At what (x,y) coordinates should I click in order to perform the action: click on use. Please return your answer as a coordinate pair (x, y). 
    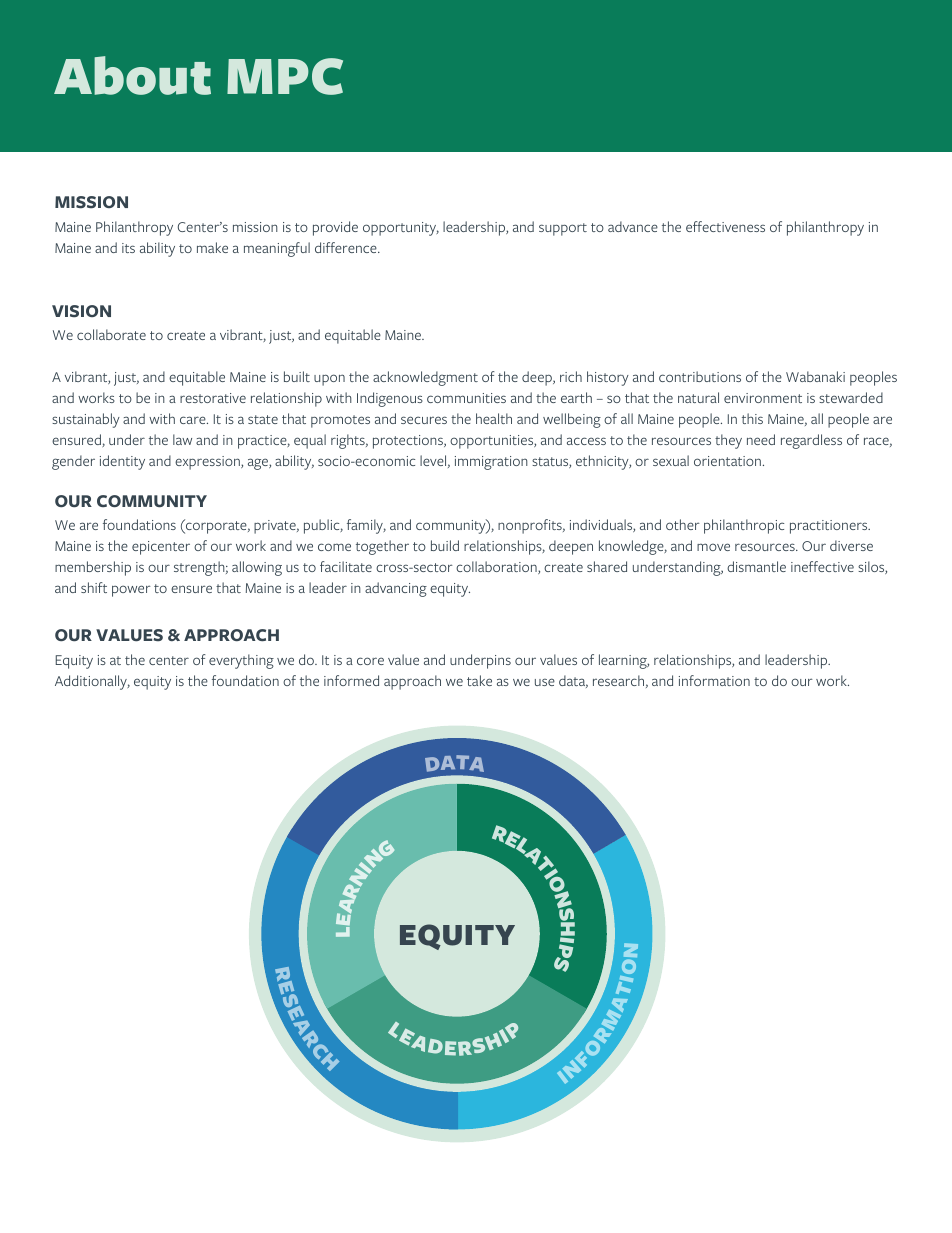
    Looking at the image, I should click on (545, 682).
